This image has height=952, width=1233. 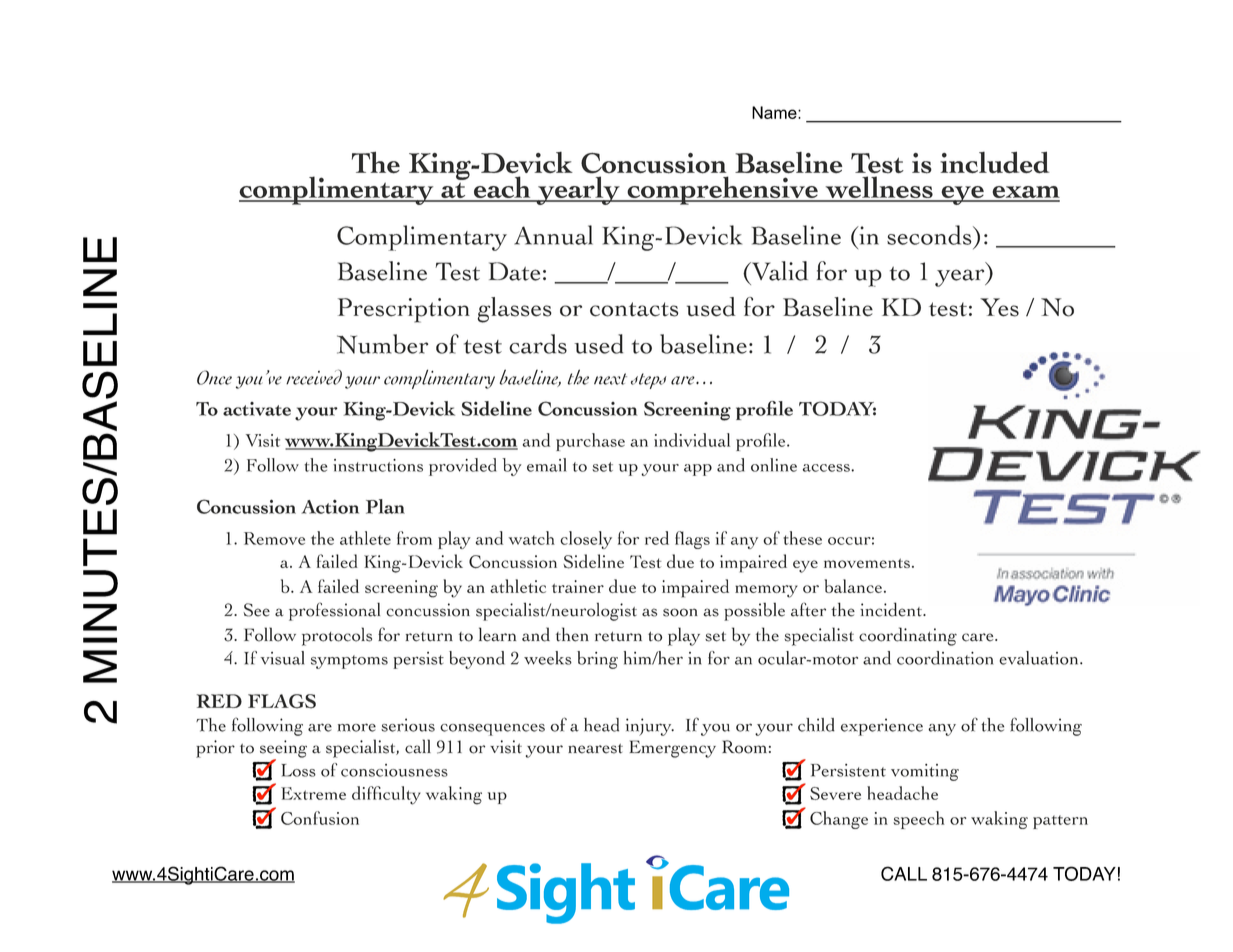 I want to click on professional, so click(x=334, y=611).
